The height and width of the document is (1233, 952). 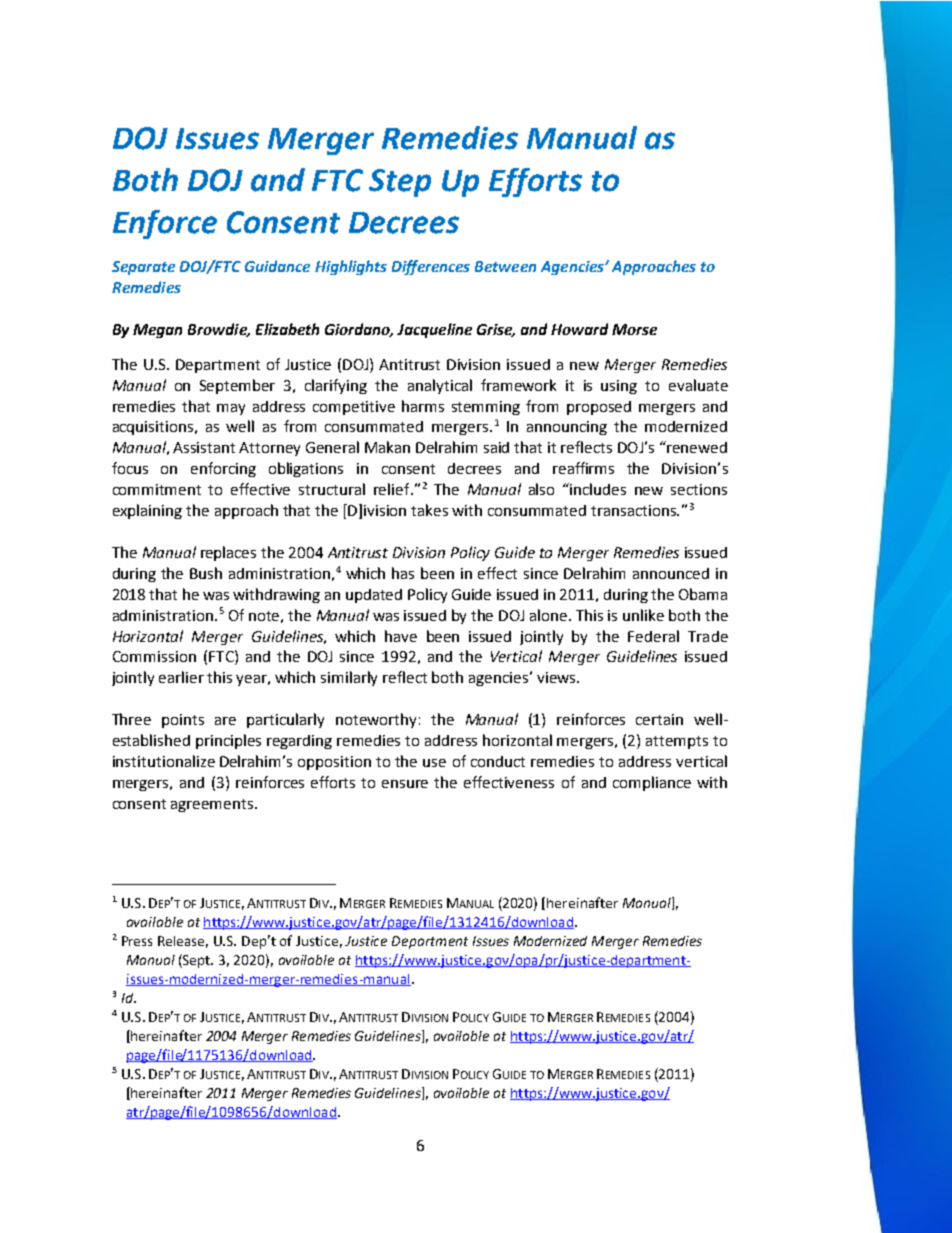 What do you see at coordinates (405, 784) in the document?
I see `ensure` at bounding box center [405, 784].
